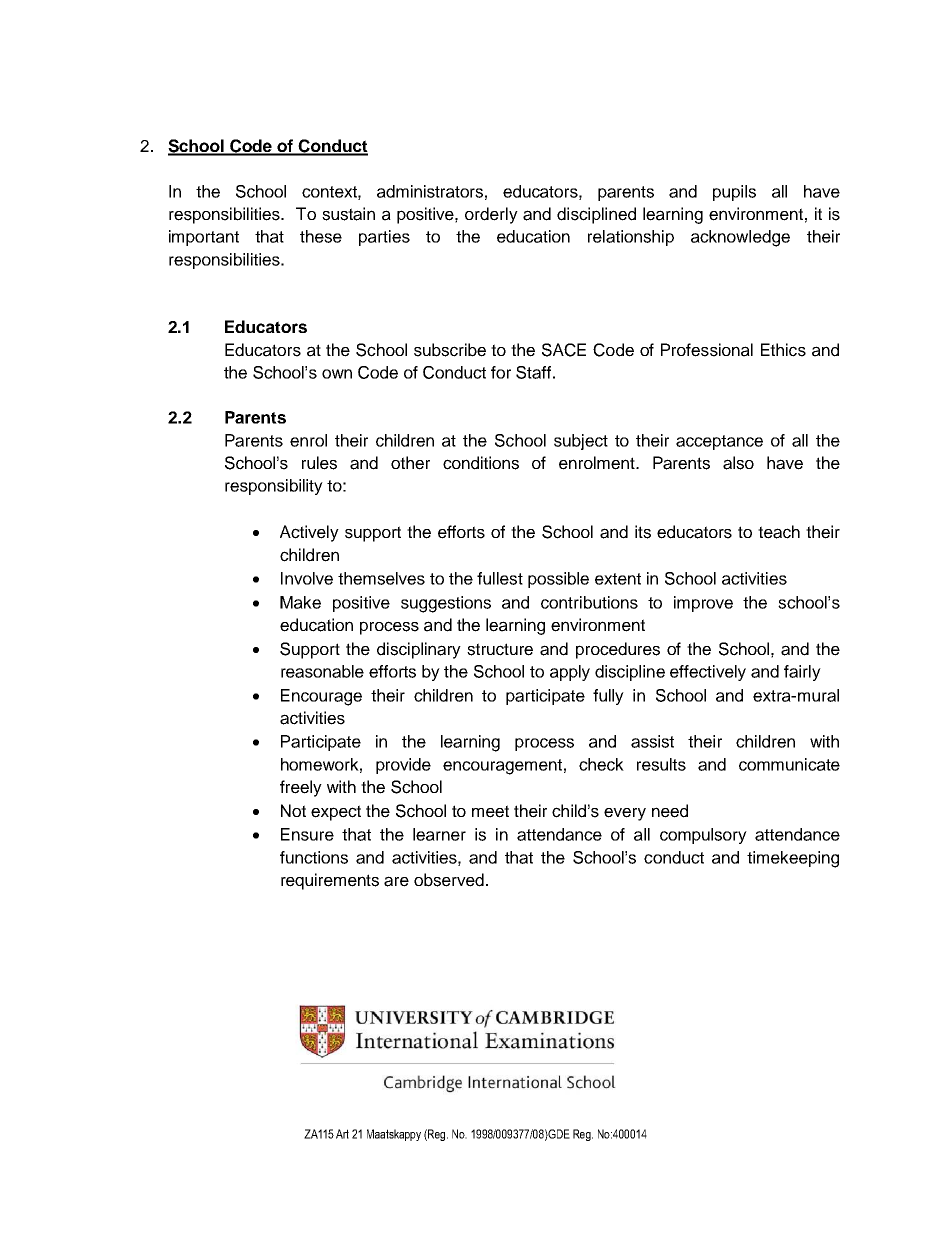  I want to click on pupils, so click(734, 193).
